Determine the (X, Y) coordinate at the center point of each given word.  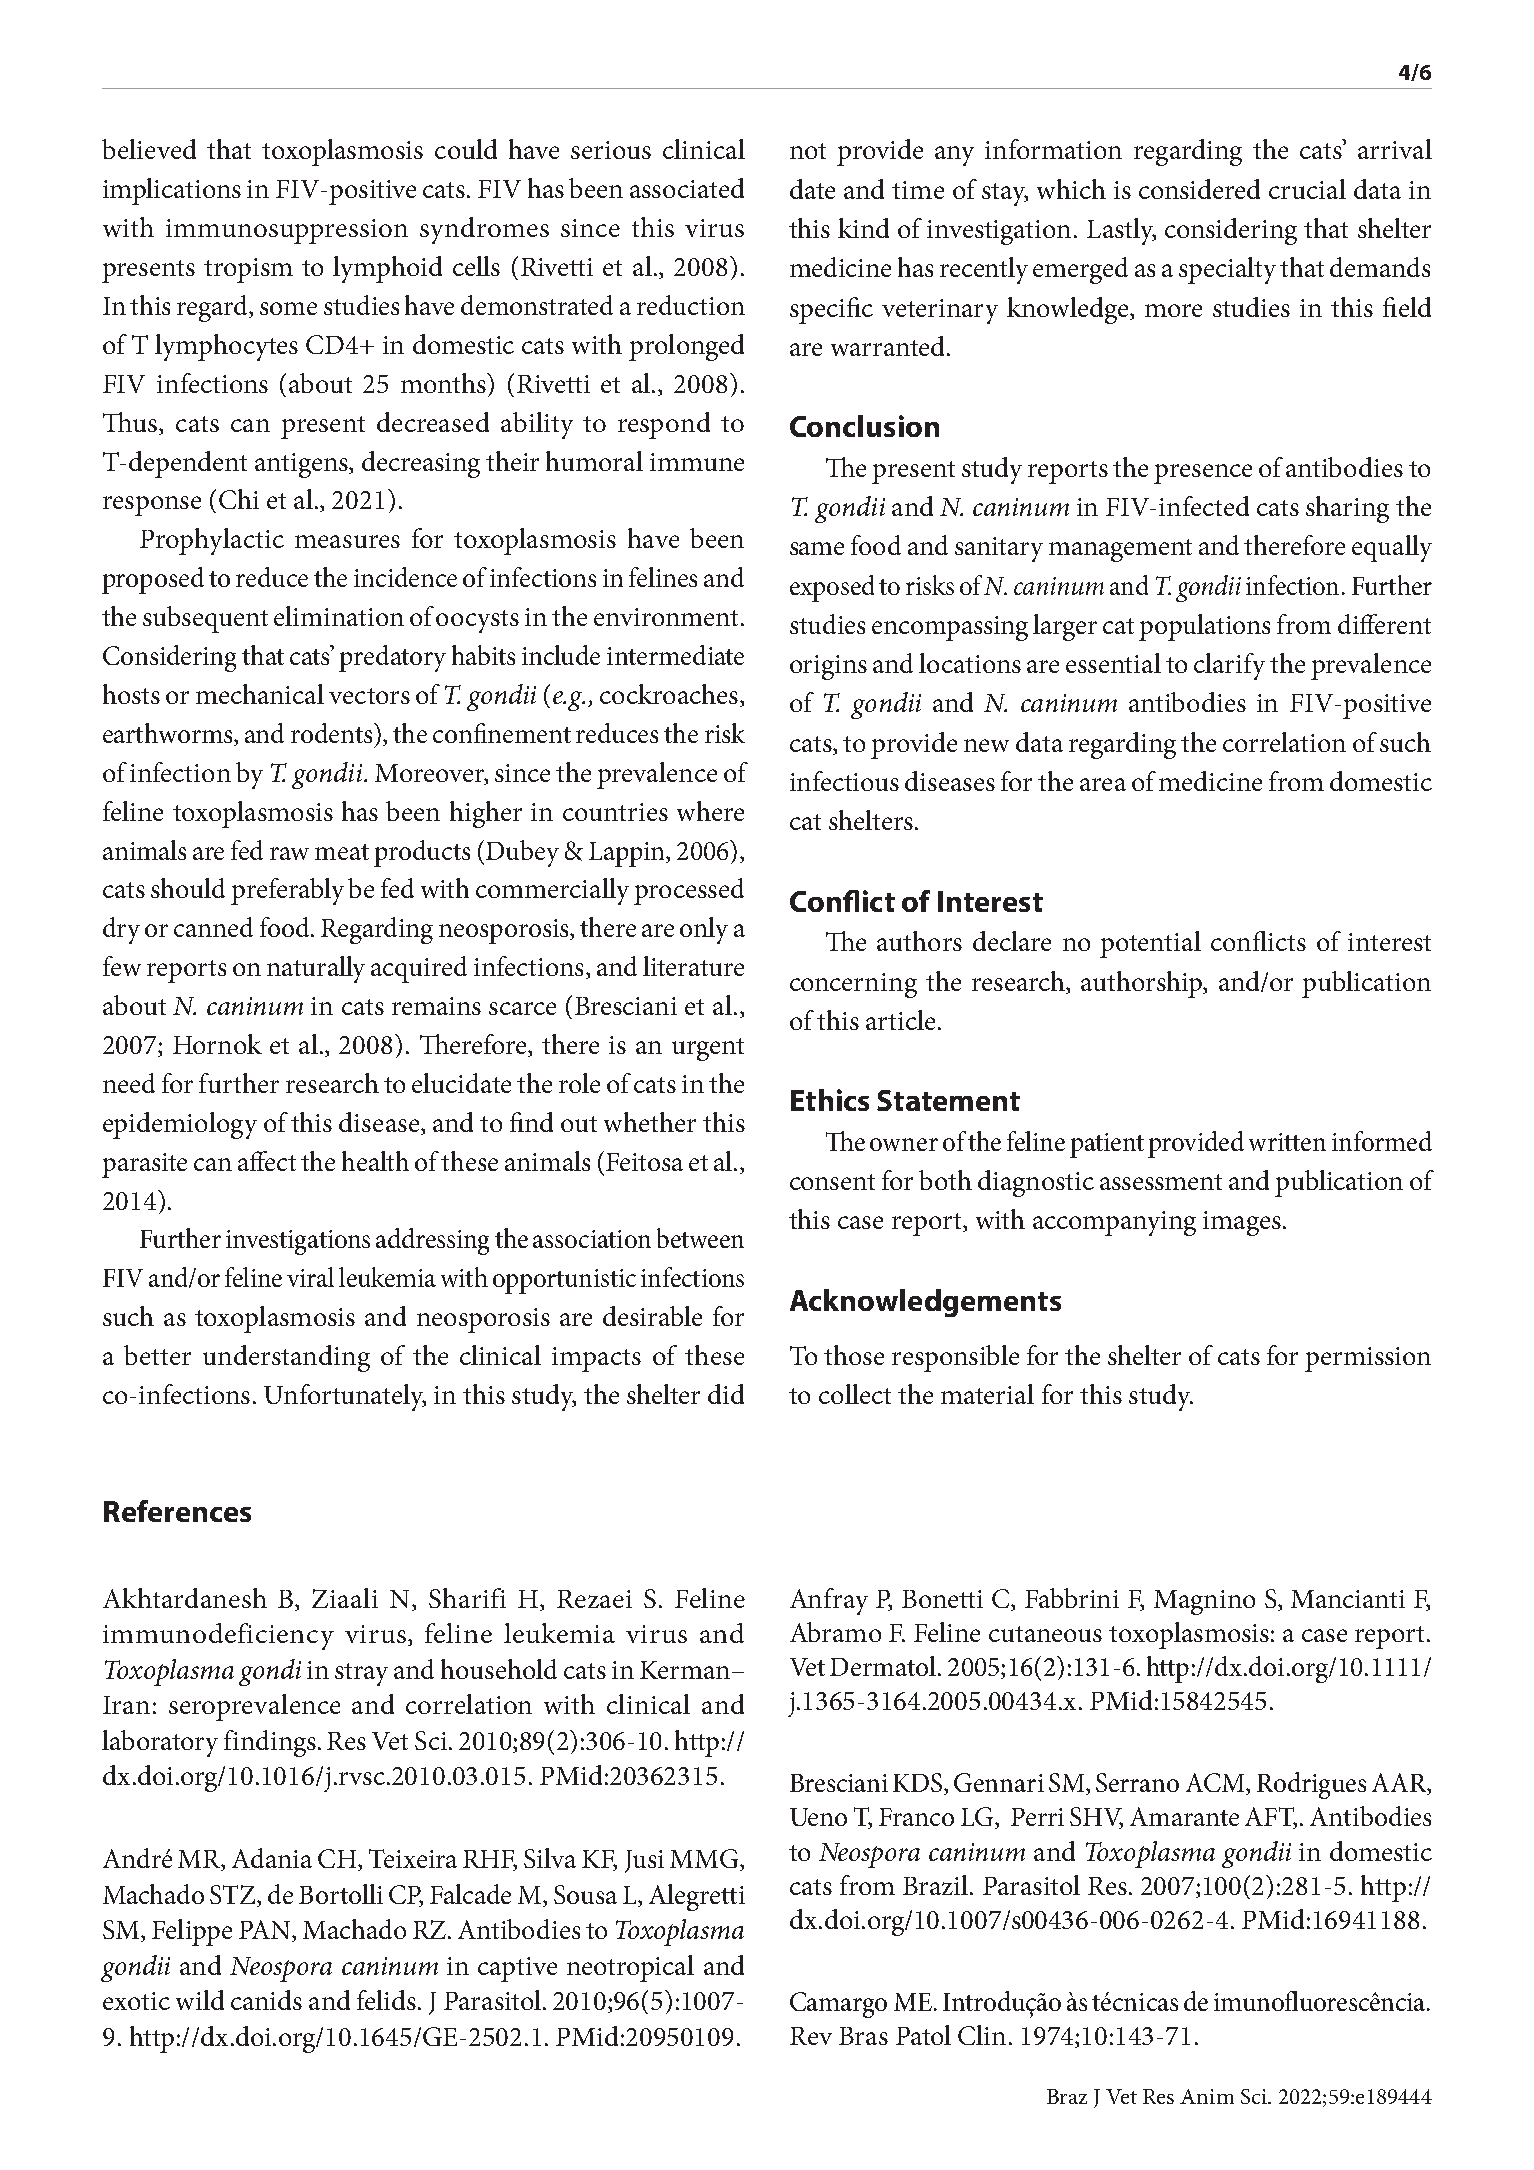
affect (267, 1161)
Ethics (830, 1100)
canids (266, 2000)
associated (687, 188)
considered (1199, 189)
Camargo (838, 2005)
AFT (1271, 1818)
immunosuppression (287, 231)
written (1287, 1142)
